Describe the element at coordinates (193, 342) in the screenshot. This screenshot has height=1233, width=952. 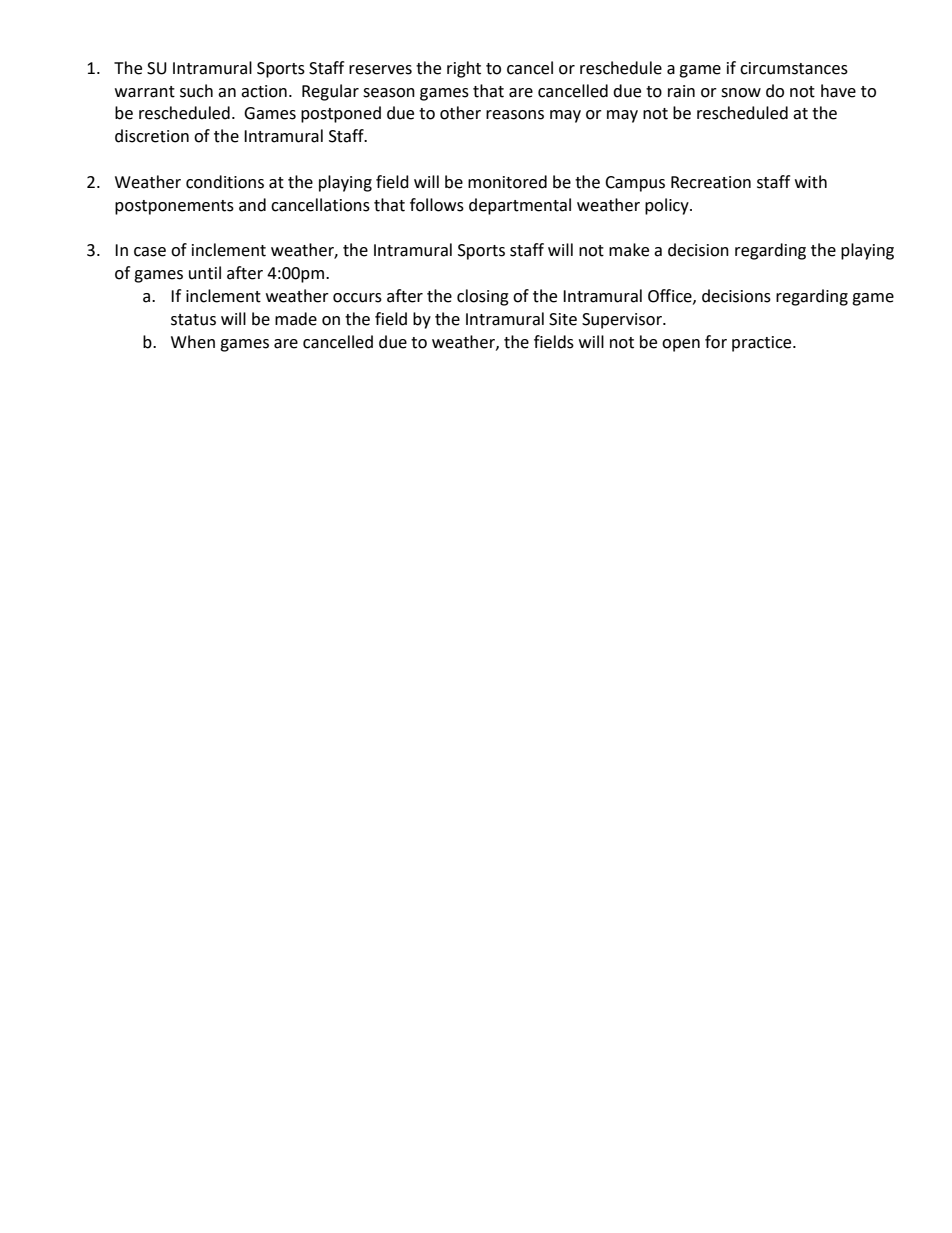
I see `When` at that location.
